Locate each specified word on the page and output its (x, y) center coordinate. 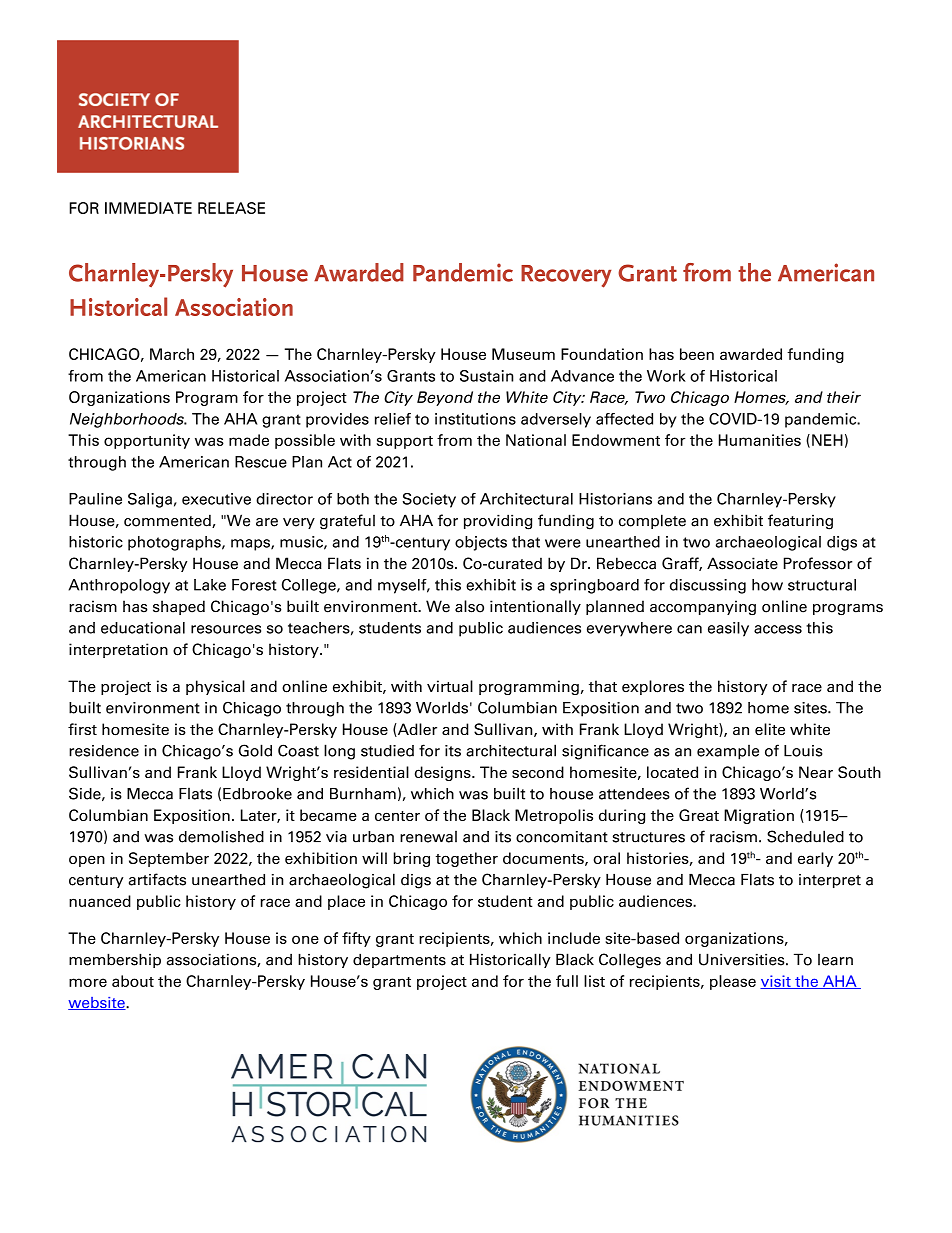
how (767, 585)
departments (399, 960)
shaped (179, 607)
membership (115, 960)
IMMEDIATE (148, 208)
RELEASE (231, 208)
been (697, 354)
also (469, 606)
